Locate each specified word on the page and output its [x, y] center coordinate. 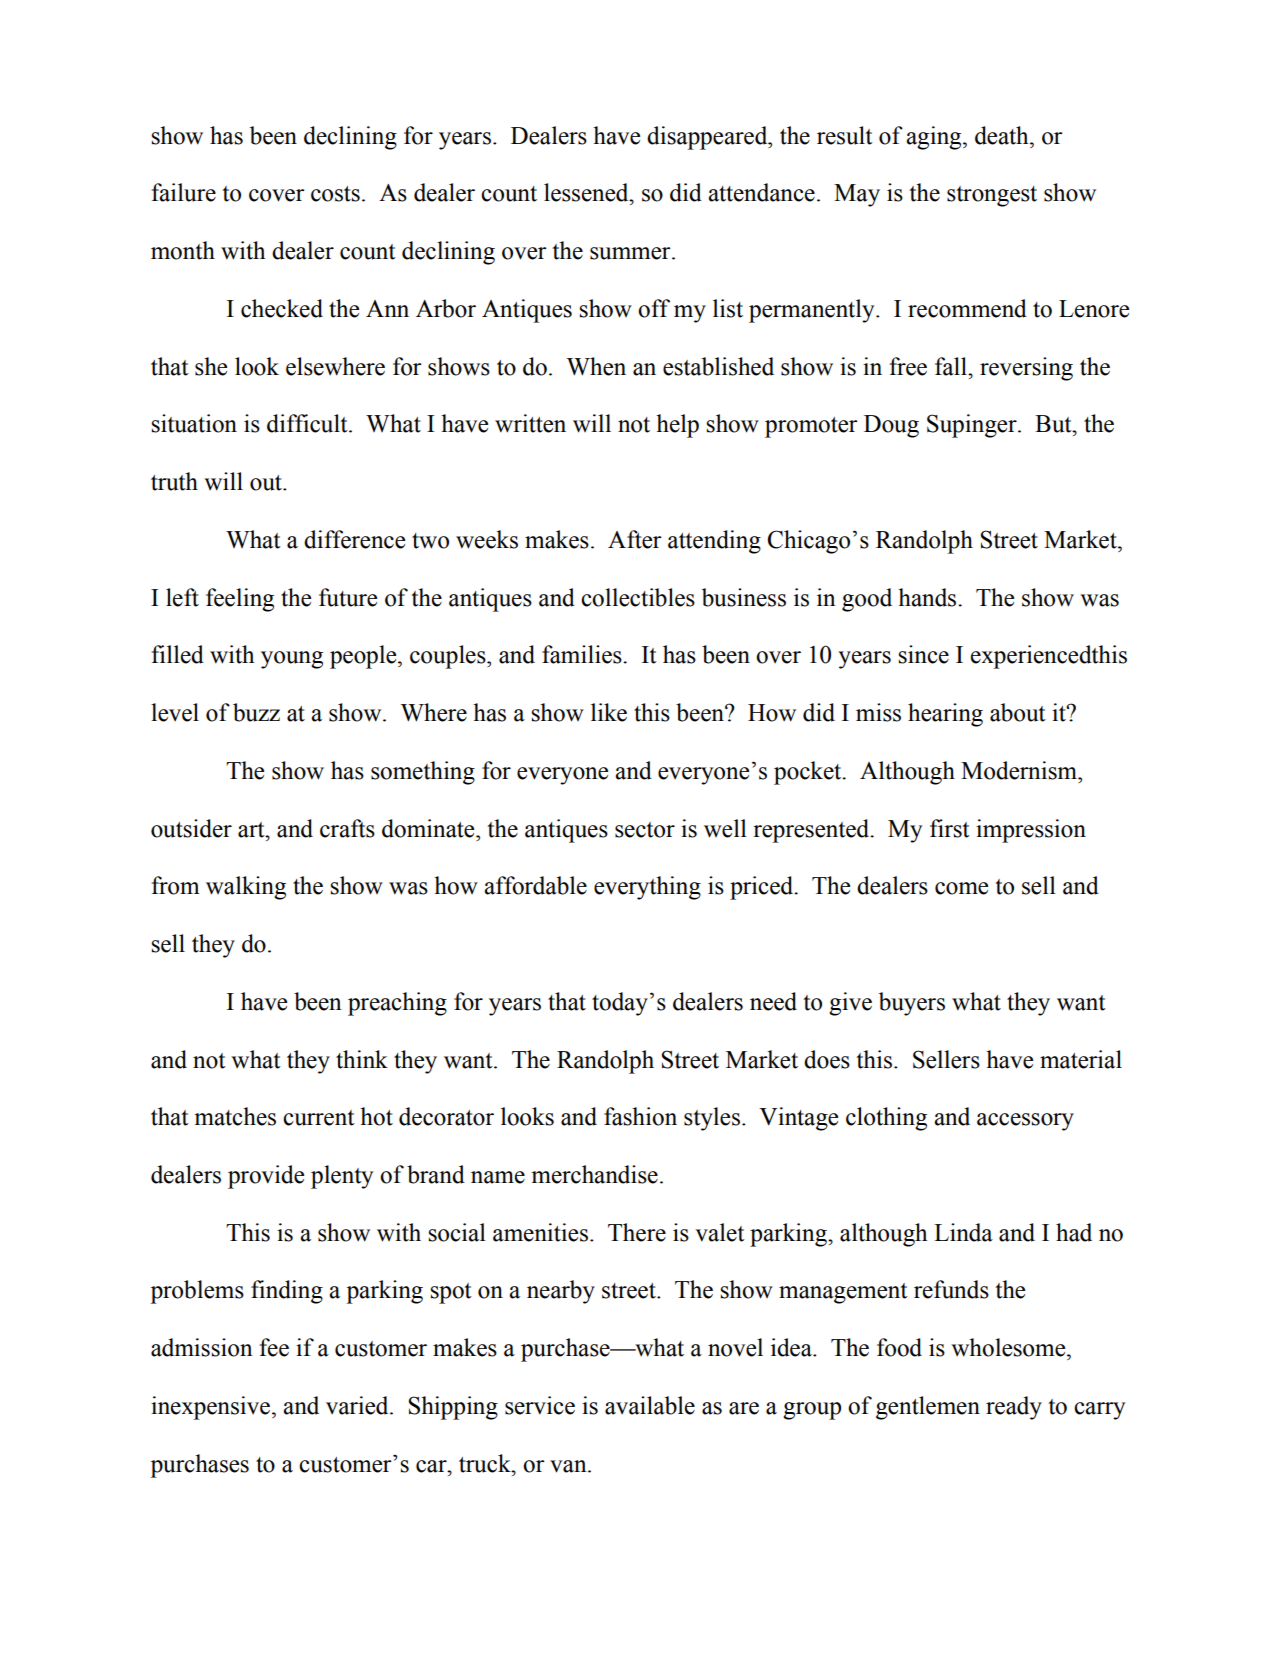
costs [335, 194]
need [773, 1001]
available [650, 1405]
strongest [992, 196]
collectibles [638, 597]
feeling [240, 600]
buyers [912, 1004]
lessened [587, 192]
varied [358, 1405]
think [362, 1059]
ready [1014, 1408]
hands [928, 597]
